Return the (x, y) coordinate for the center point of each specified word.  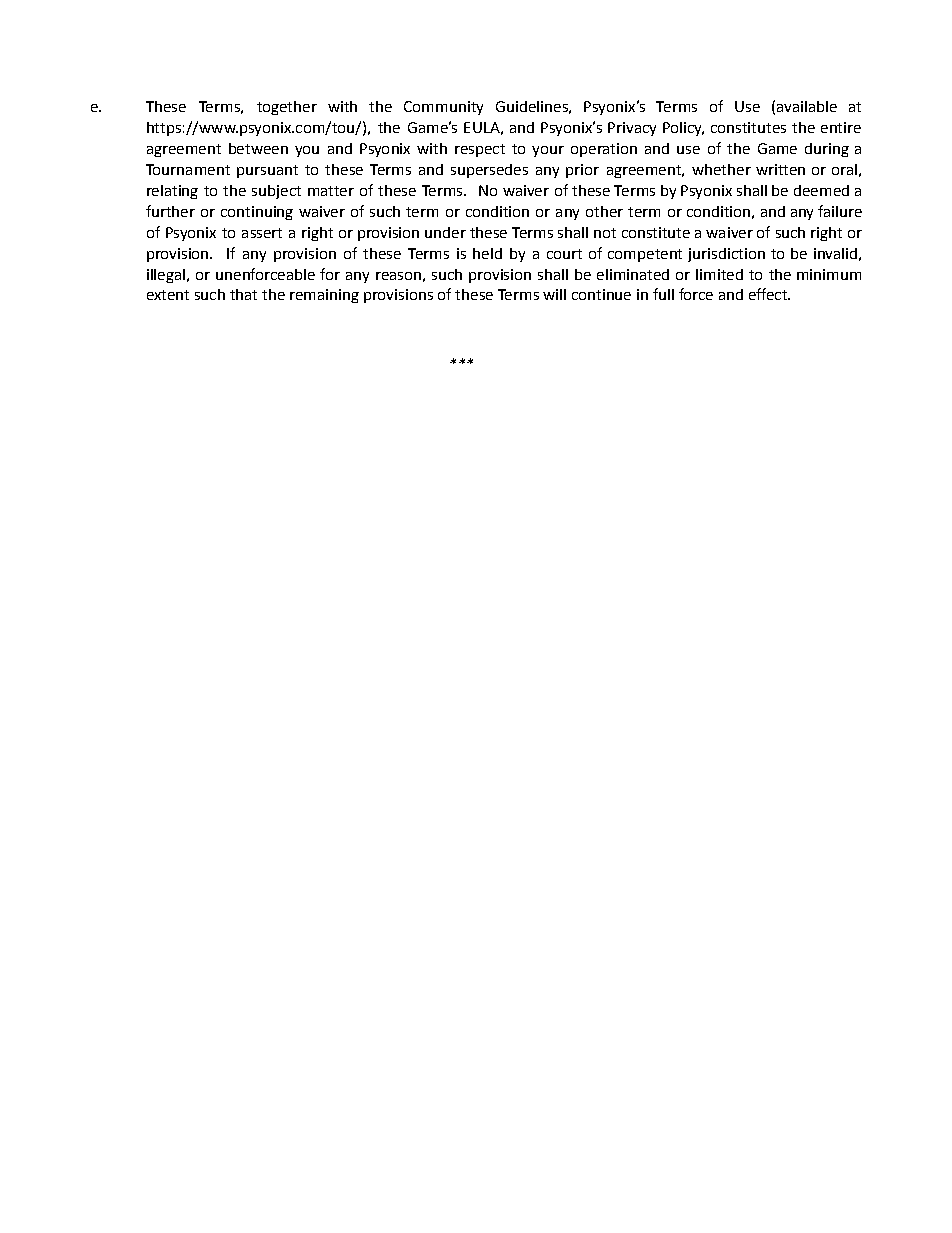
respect (480, 150)
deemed (821, 190)
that (243, 294)
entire (841, 127)
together (287, 108)
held (487, 253)
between (258, 148)
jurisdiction (726, 255)
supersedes (489, 171)
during (827, 150)
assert (262, 233)
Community (443, 108)
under (445, 232)
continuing (257, 213)
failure (840, 211)
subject (276, 192)
